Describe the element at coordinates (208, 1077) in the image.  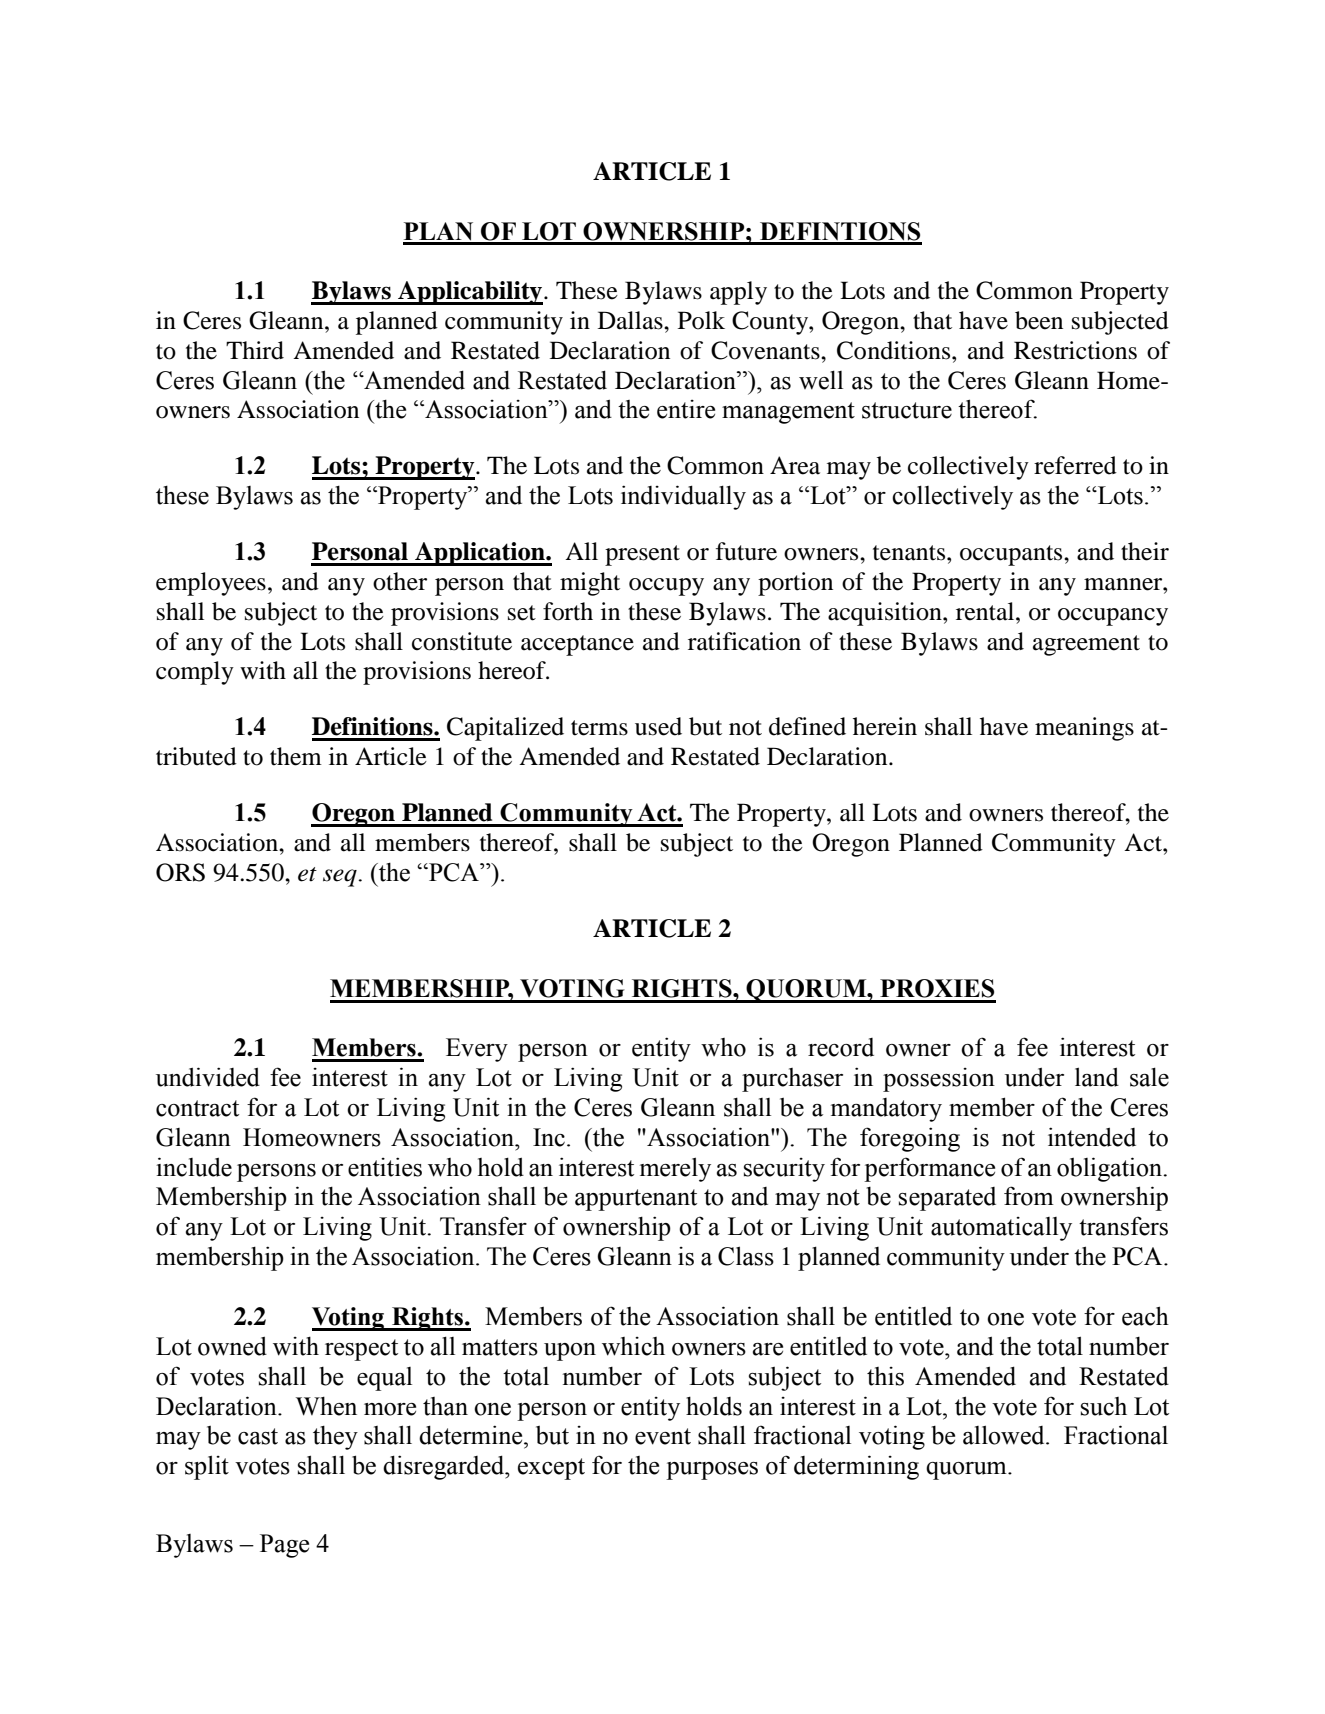
I see `undivided` at that location.
